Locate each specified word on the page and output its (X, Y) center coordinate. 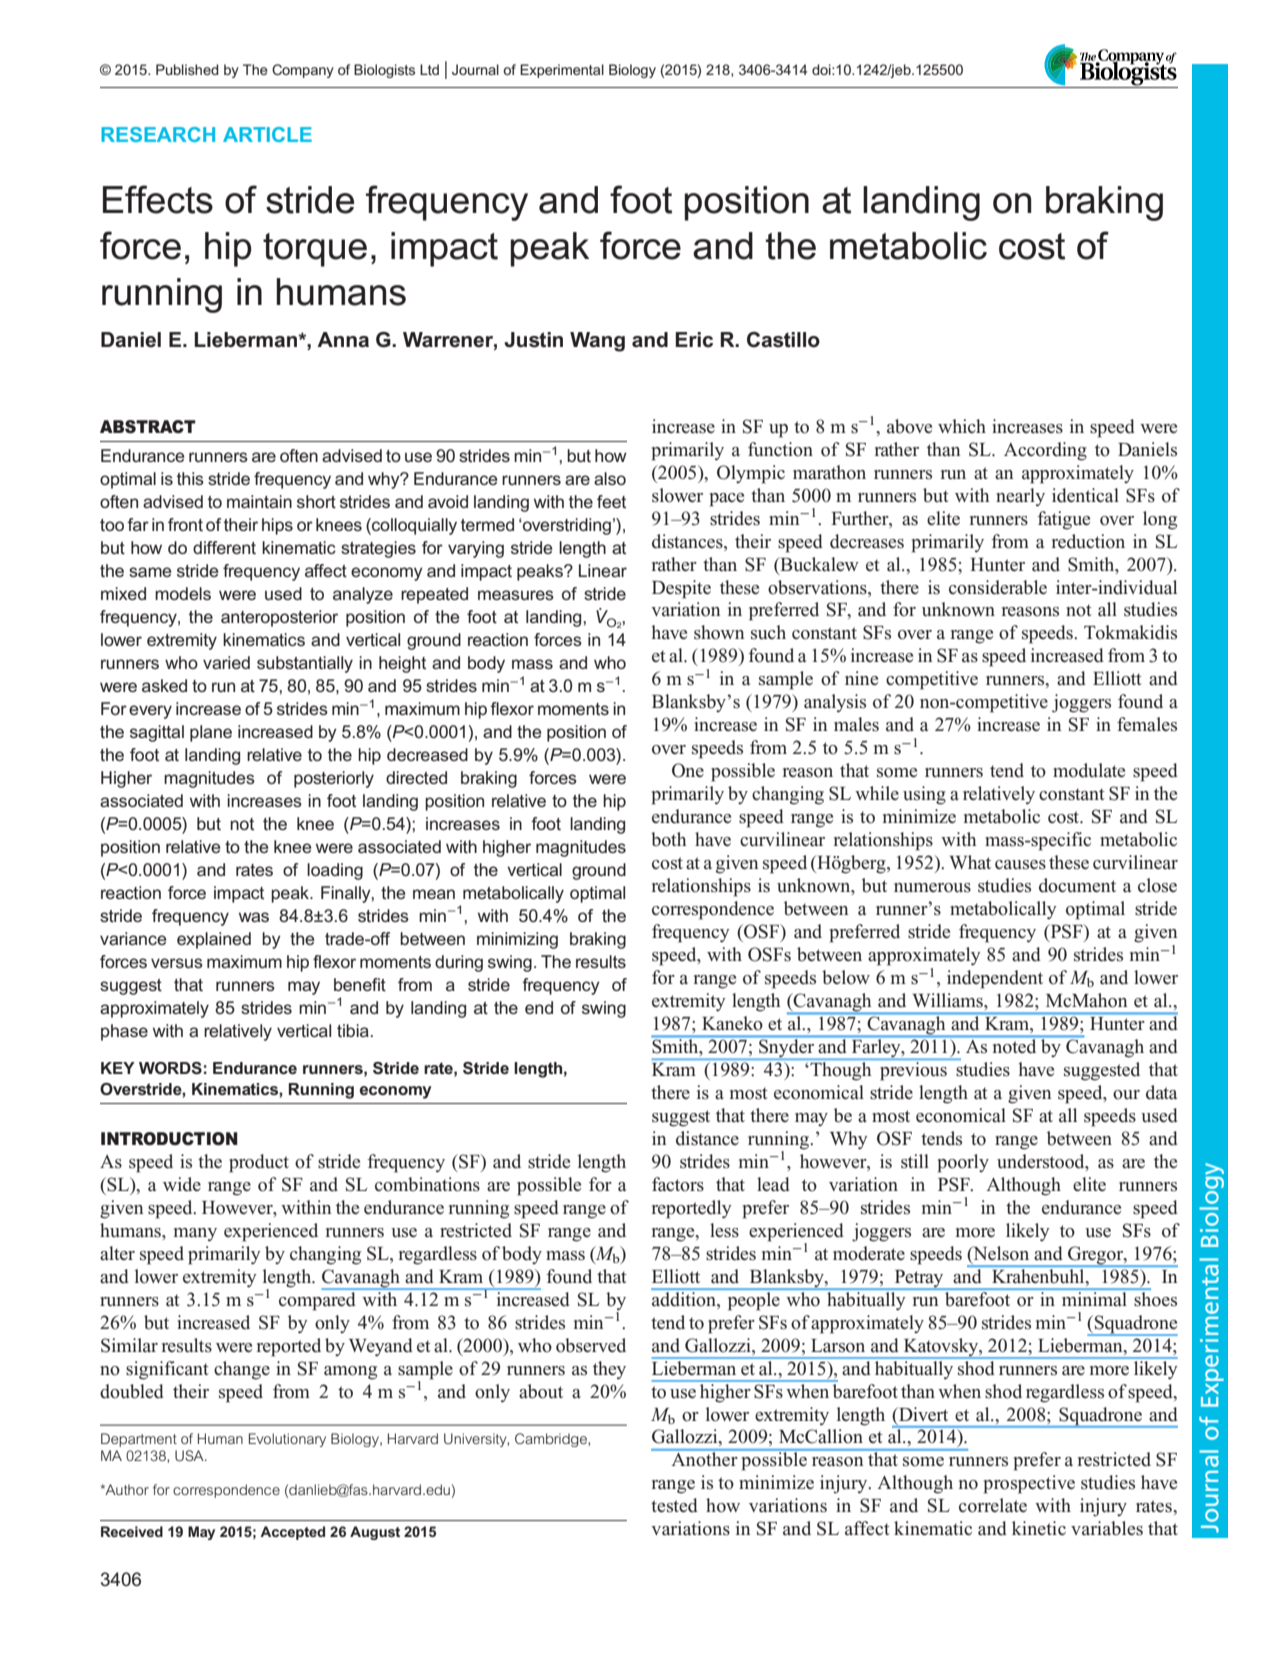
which (962, 426)
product (259, 1163)
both (669, 839)
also (610, 478)
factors (678, 1184)
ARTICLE (267, 134)
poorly (963, 1163)
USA (190, 1455)
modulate (1089, 770)
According (1045, 451)
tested (674, 1505)
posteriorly (334, 779)
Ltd (429, 69)
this (190, 478)
